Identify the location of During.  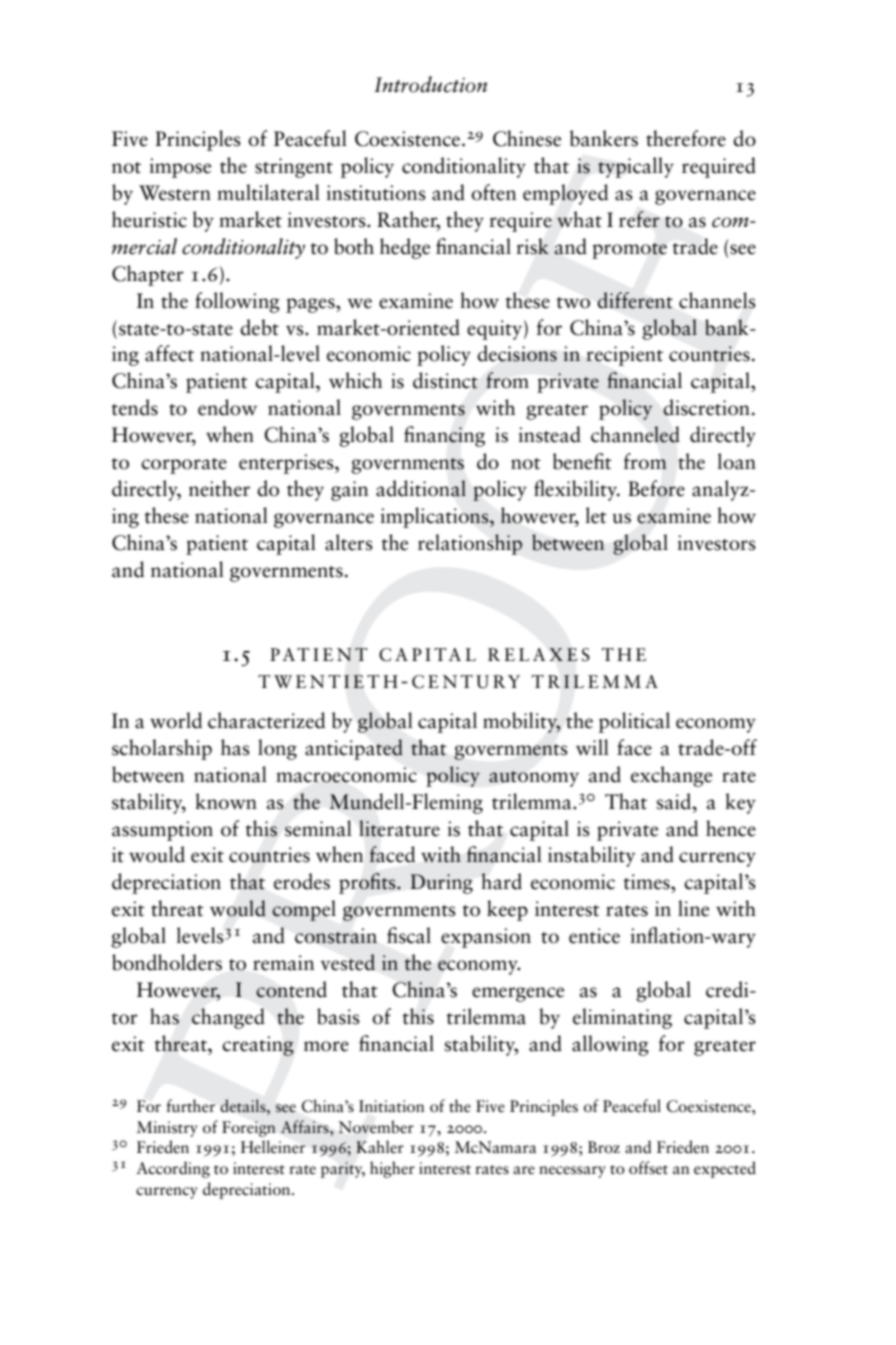
(441, 884).
